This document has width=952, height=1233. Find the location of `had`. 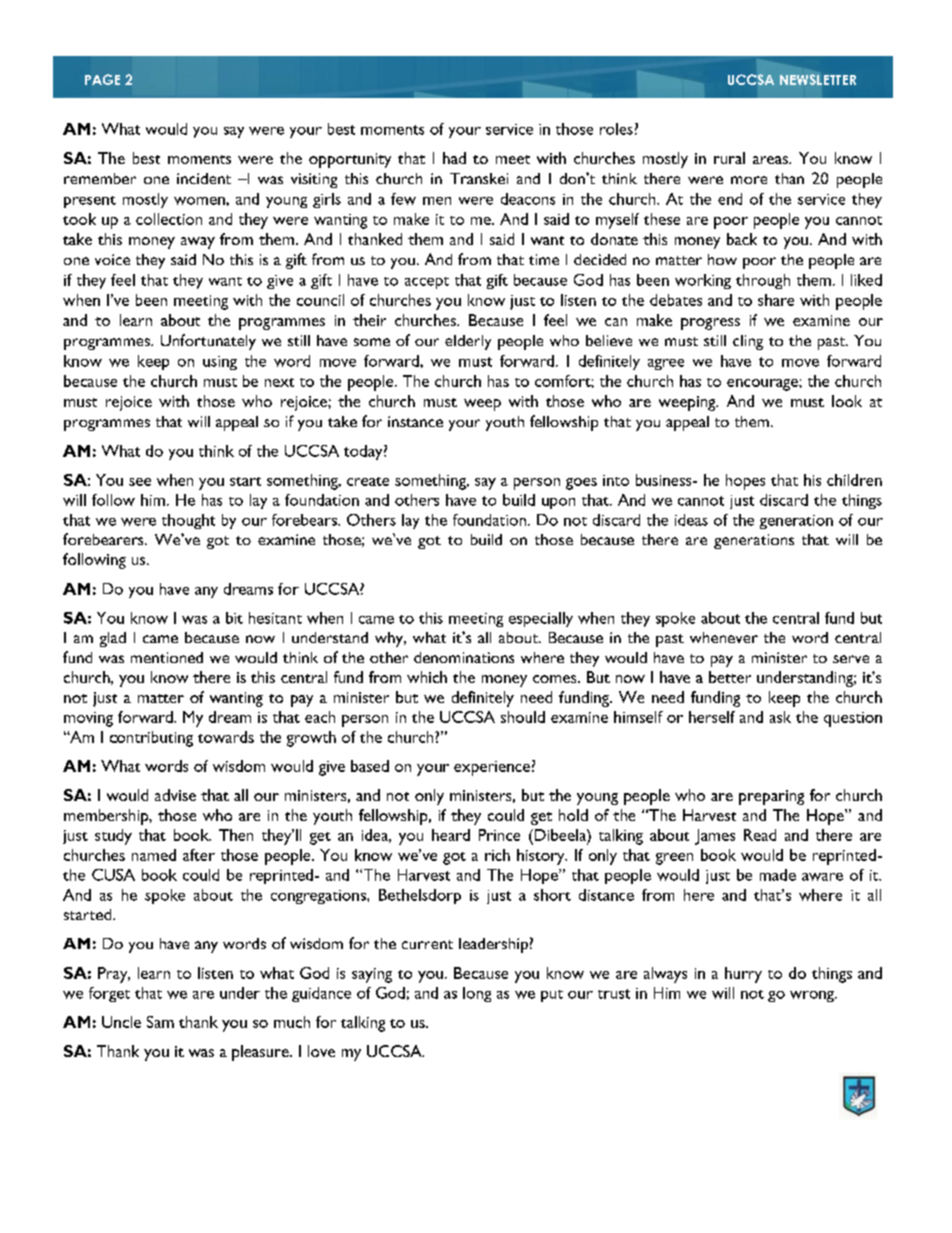

had is located at coordinates (454, 158).
